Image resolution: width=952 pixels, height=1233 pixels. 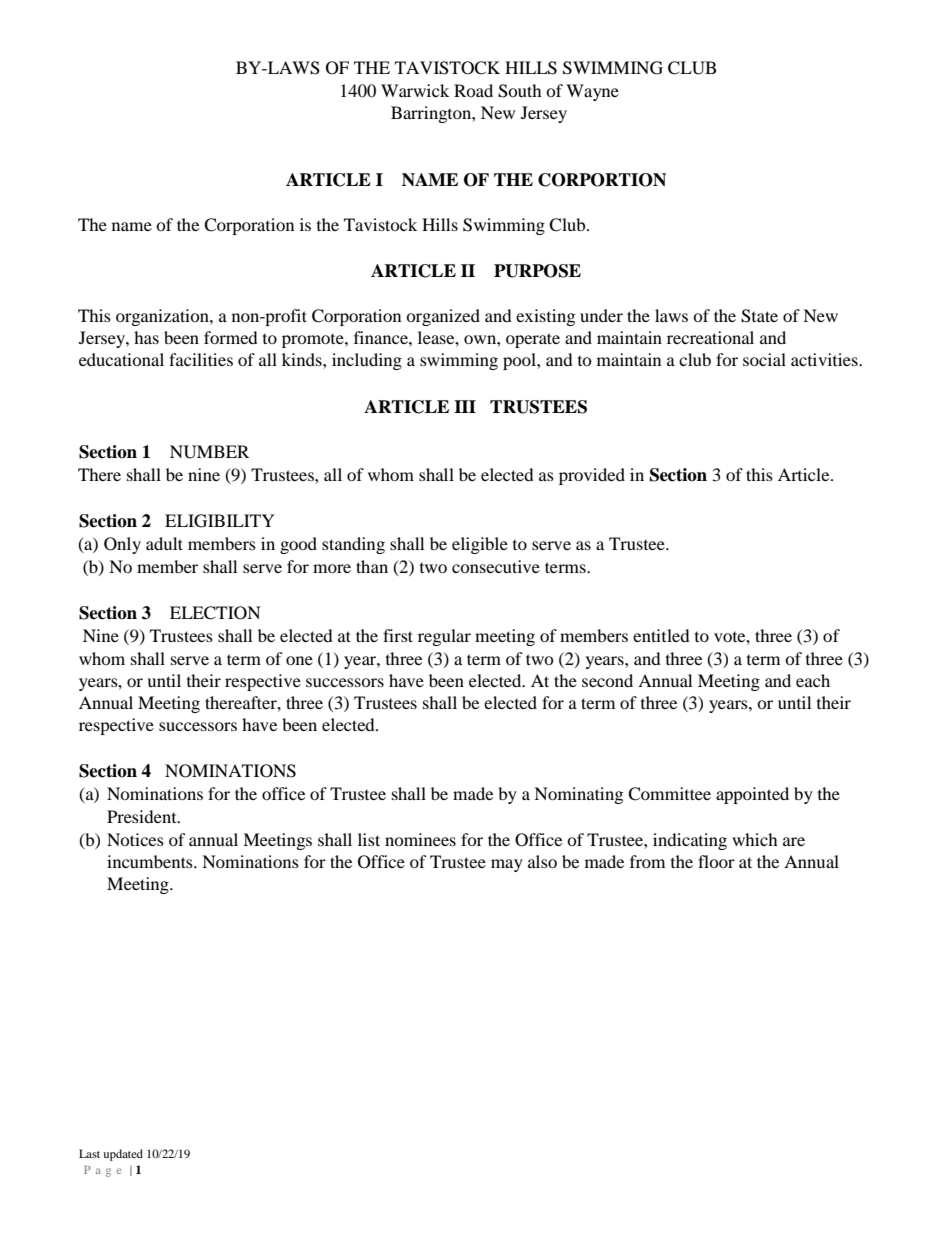 I want to click on ELECTION, so click(x=215, y=613).
